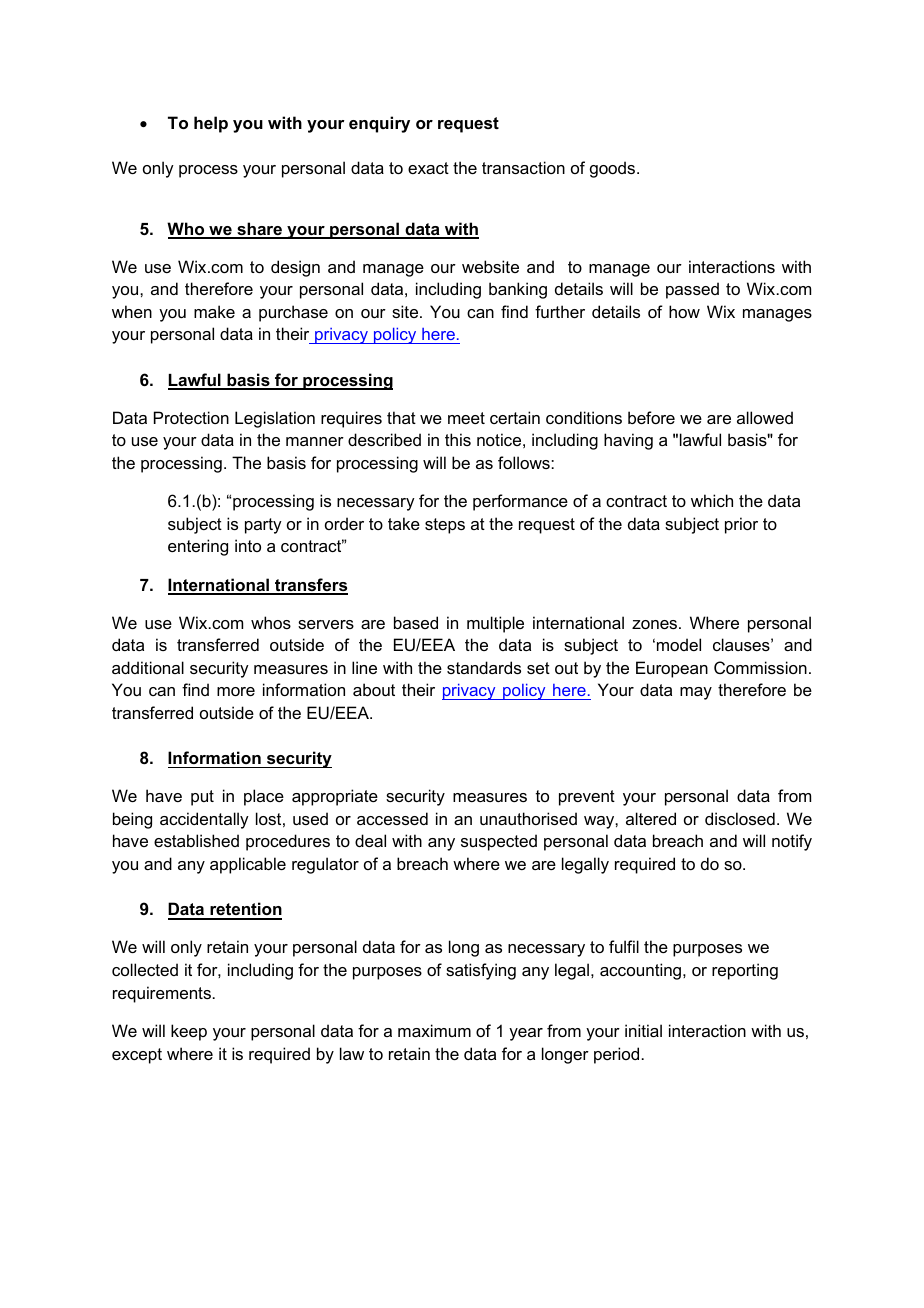 The width and height of the page is (924, 1308). Describe the element at coordinates (684, 311) in the page. I see `how` at that location.
